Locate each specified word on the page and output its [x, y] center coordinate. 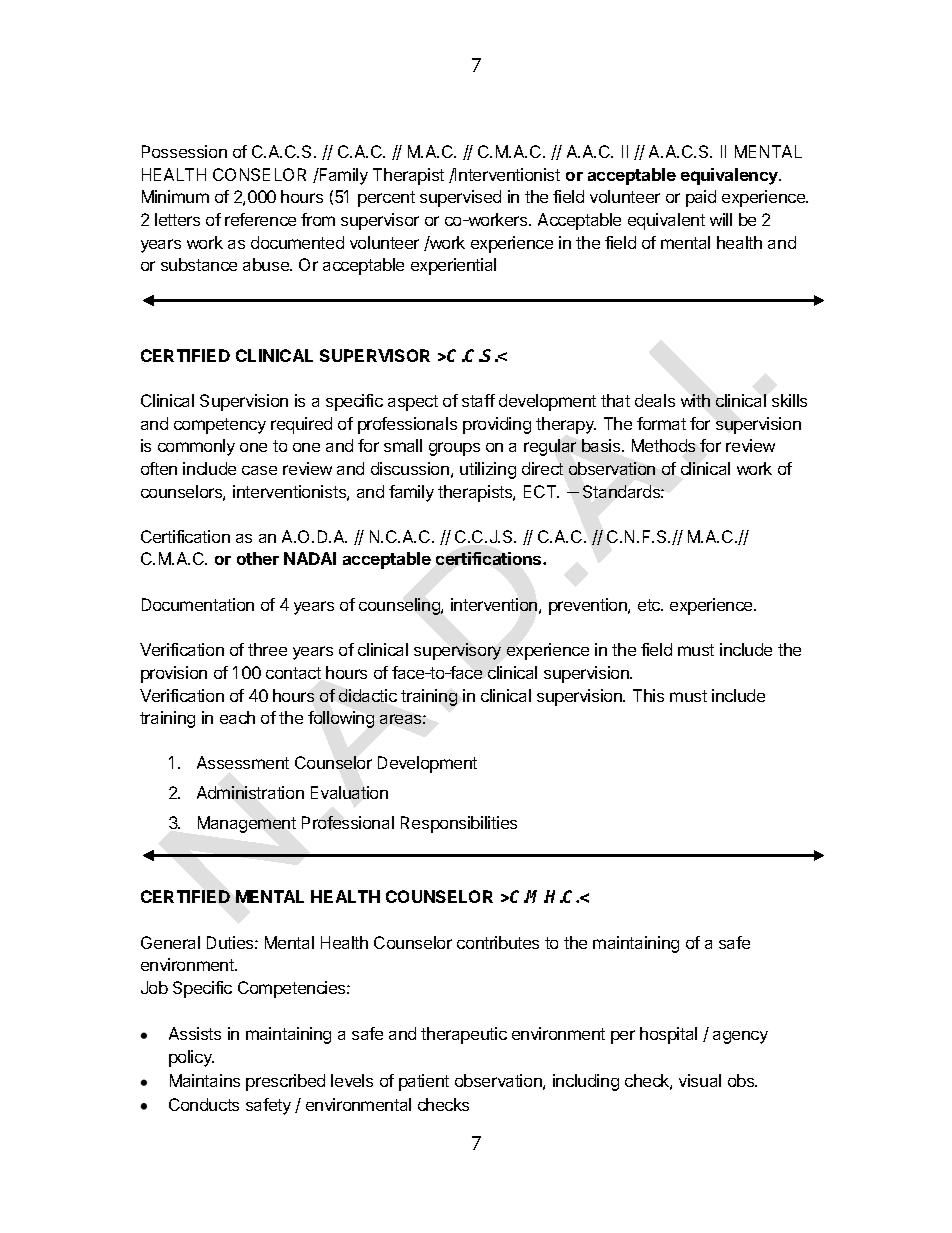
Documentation [198, 604]
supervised [460, 198]
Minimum [175, 196]
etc [650, 605]
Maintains [205, 1080]
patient [424, 1082]
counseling [400, 606]
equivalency [731, 176]
